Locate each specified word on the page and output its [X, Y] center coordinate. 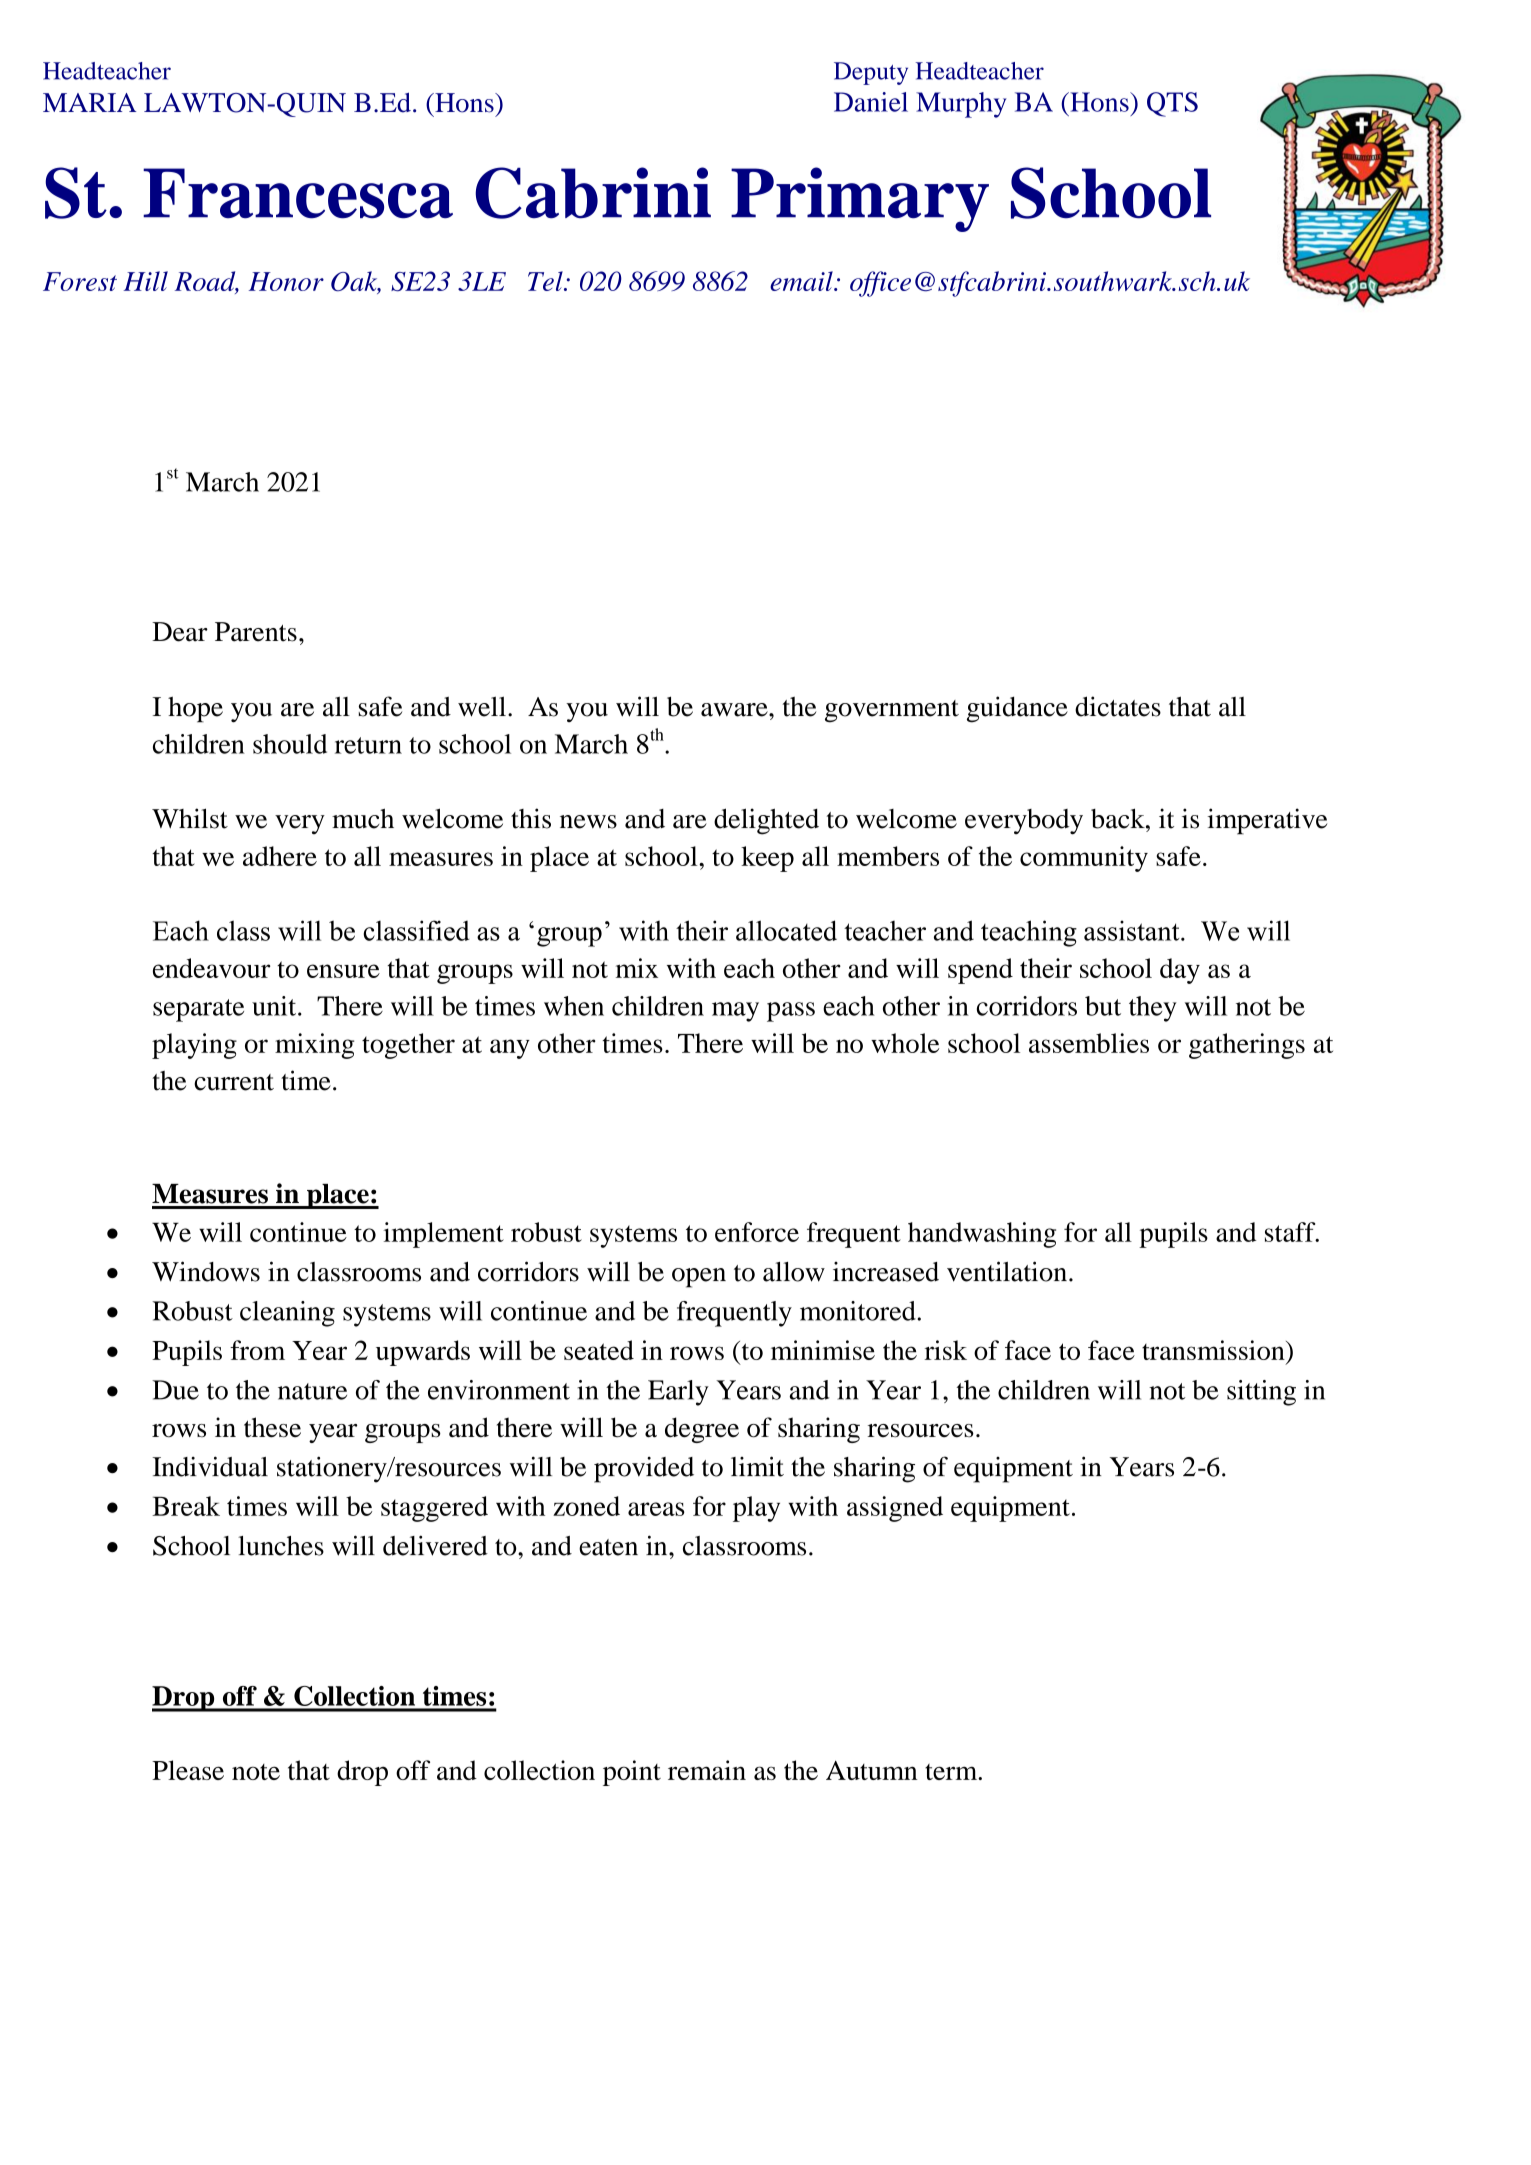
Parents [256, 632]
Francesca [298, 193]
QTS [1172, 104]
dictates [1118, 706]
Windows [206, 1271]
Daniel [871, 102]
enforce [757, 1232]
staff [1291, 1232]
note [256, 1772]
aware [735, 710]
